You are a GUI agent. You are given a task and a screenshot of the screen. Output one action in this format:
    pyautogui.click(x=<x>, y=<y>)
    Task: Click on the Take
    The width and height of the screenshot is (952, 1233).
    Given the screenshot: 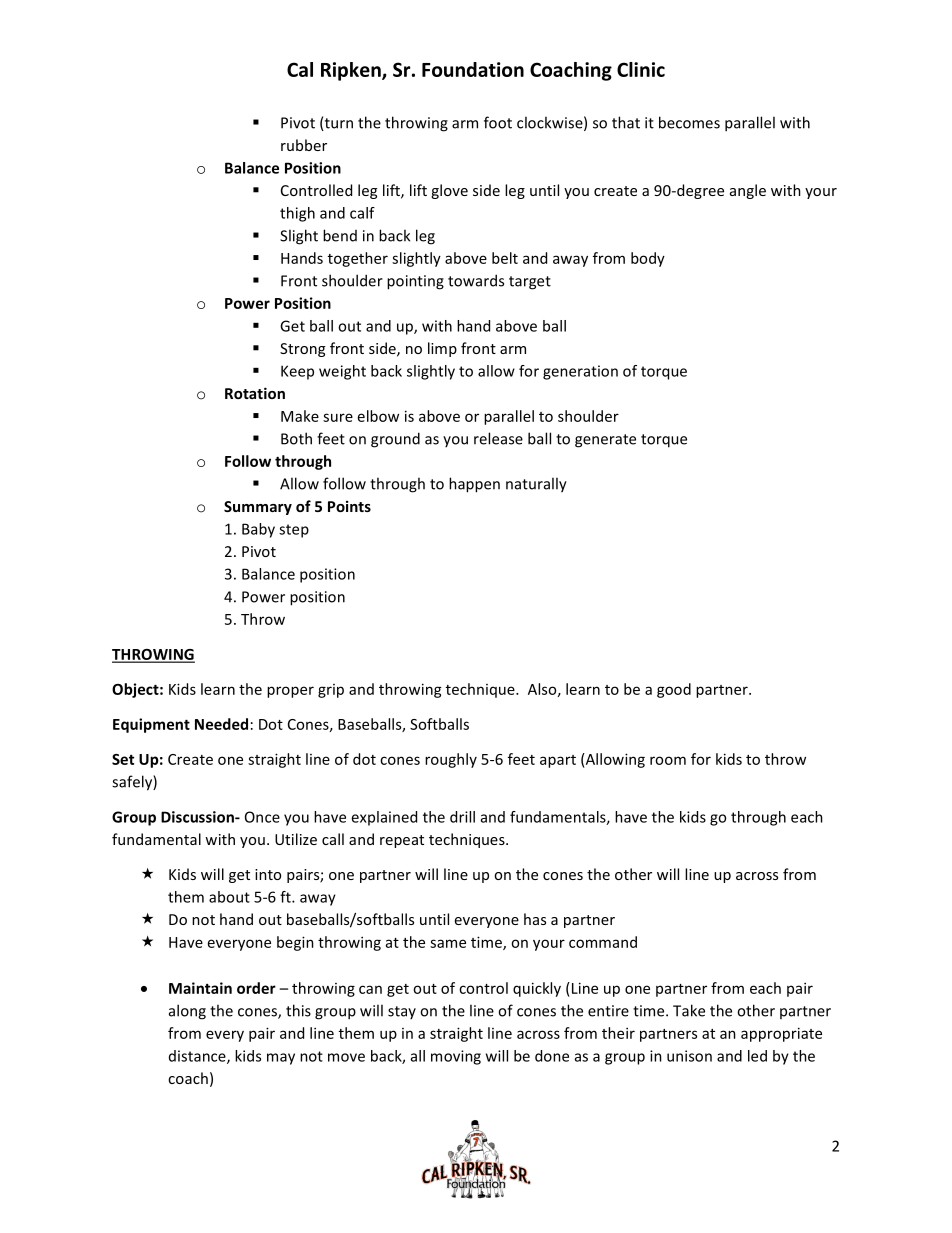 What is the action you would take?
    pyautogui.click(x=689, y=1010)
